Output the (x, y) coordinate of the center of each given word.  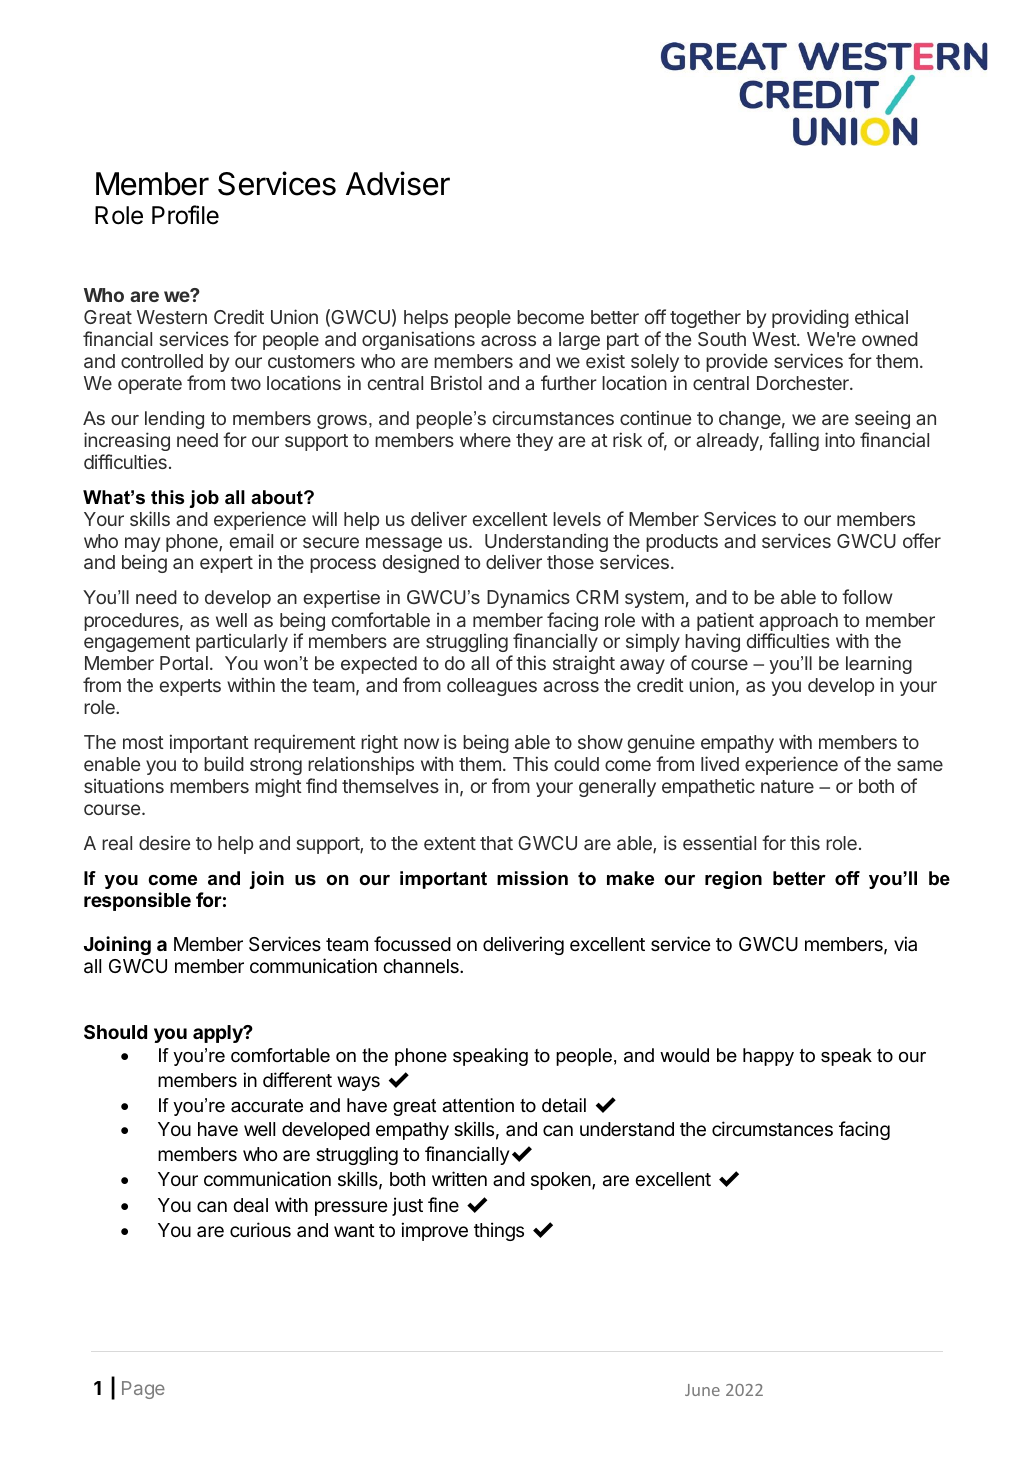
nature (787, 786)
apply (219, 1034)
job (204, 499)
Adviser (398, 183)
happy (768, 1057)
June (702, 1390)
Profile (185, 215)
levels (577, 519)
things (499, 1231)
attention (478, 1105)
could (576, 764)
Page (143, 1390)
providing (810, 318)
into (840, 439)
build (224, 763)
